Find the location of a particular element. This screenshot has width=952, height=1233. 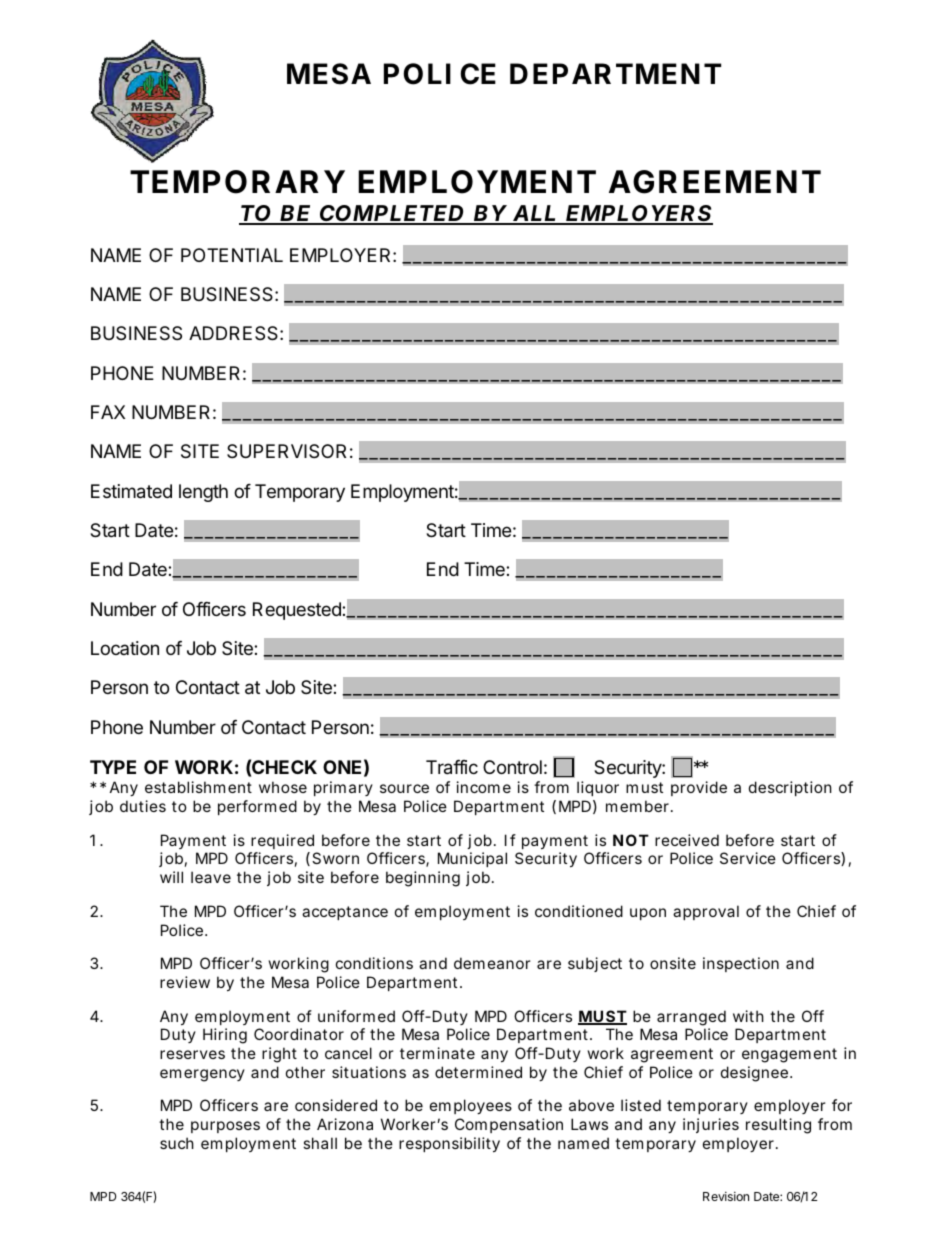

Location is located at coordinates (125, 648).
